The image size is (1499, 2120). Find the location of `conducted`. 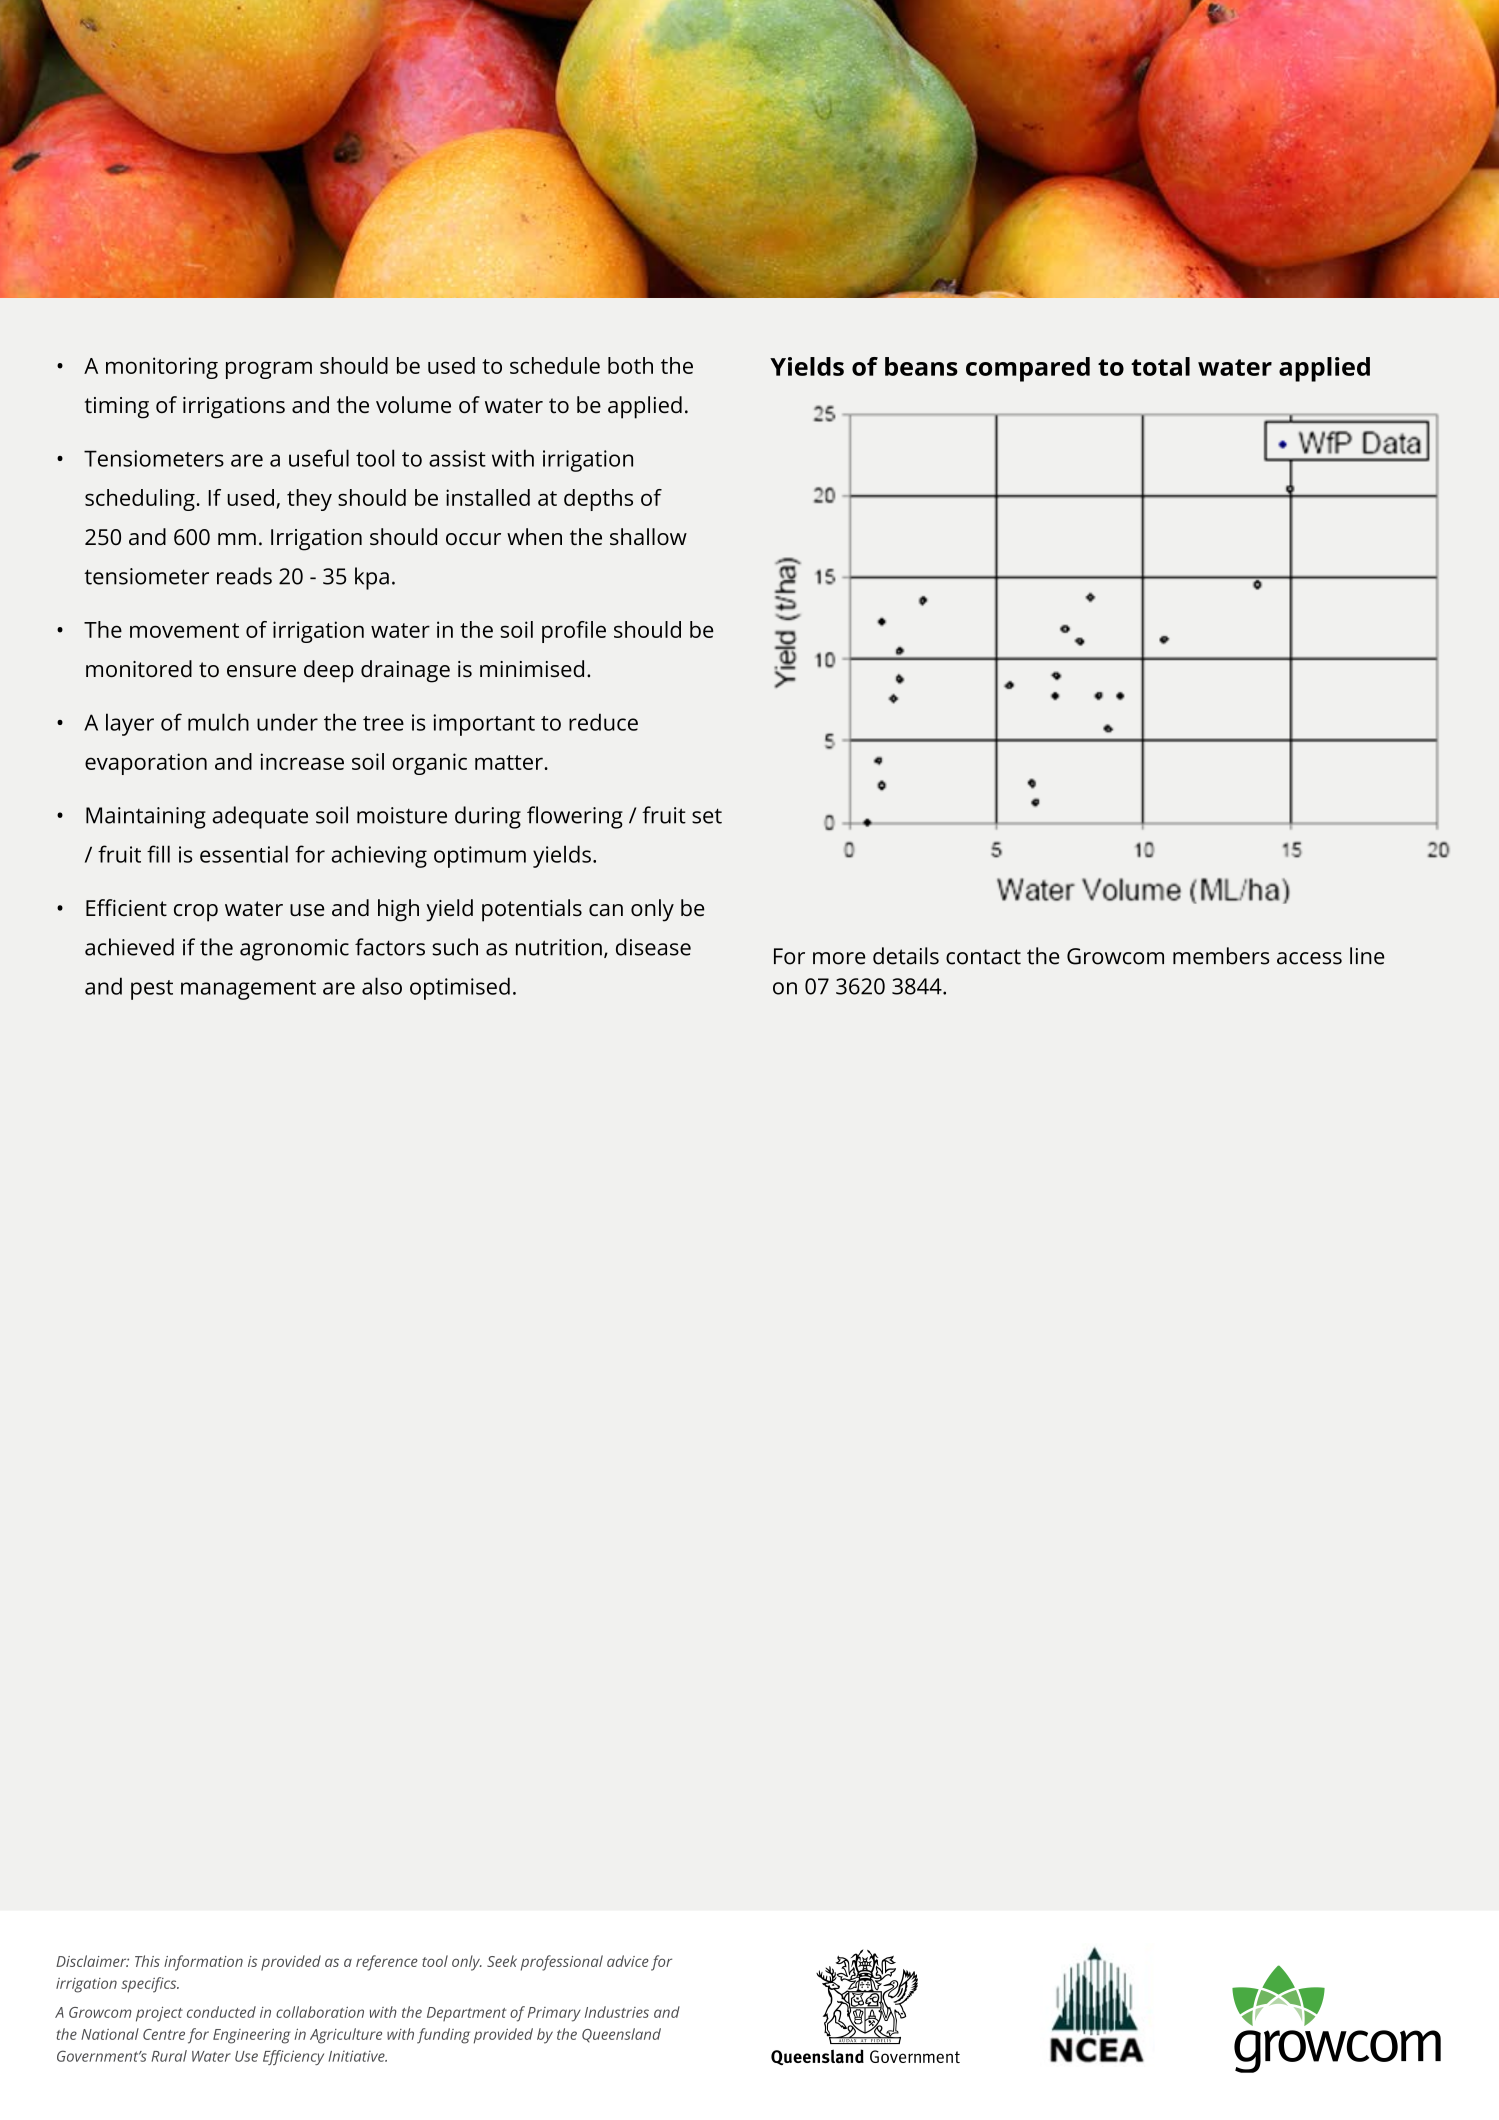

conducted is located at coordinates (221, 2012).
